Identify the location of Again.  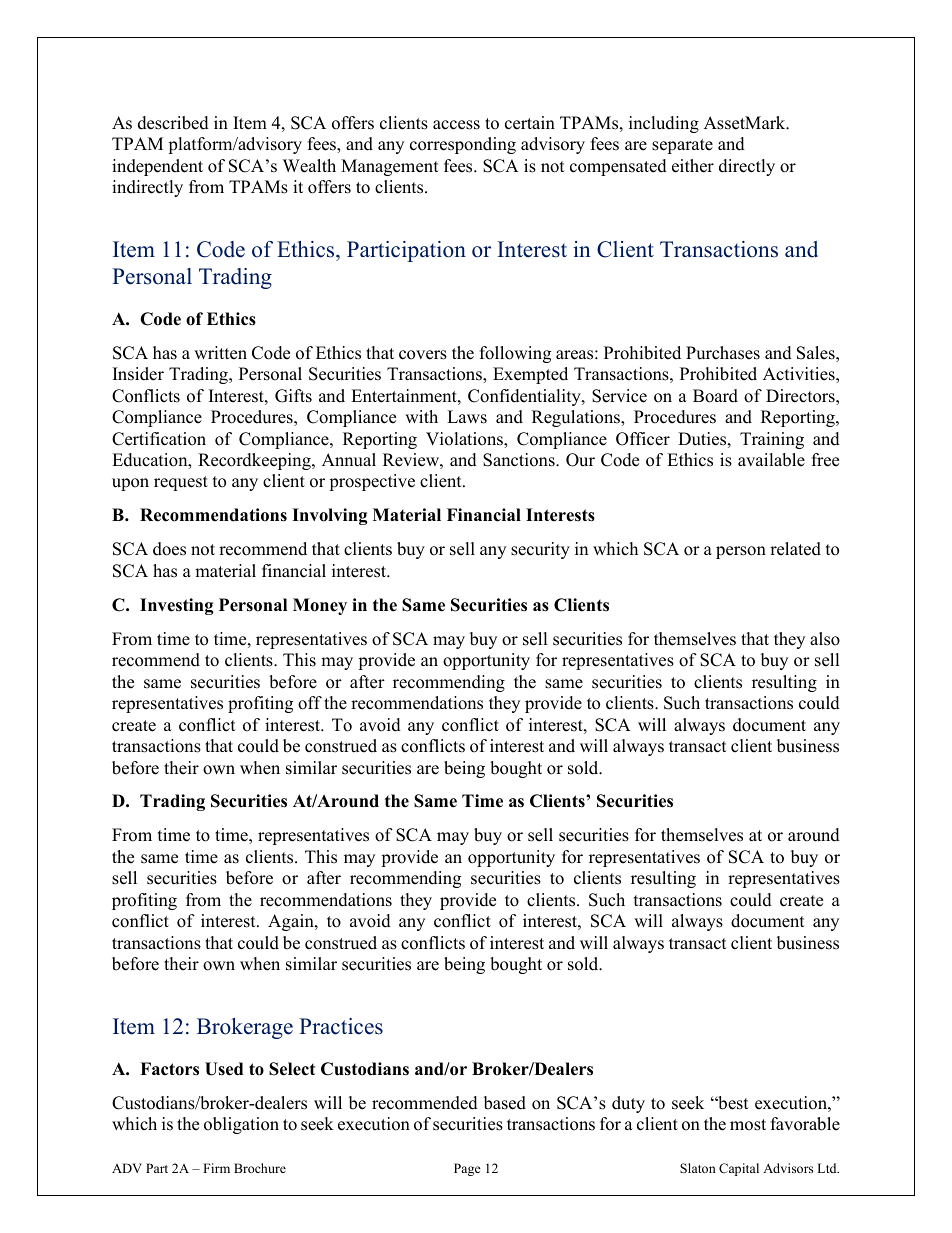
(292, 922).
